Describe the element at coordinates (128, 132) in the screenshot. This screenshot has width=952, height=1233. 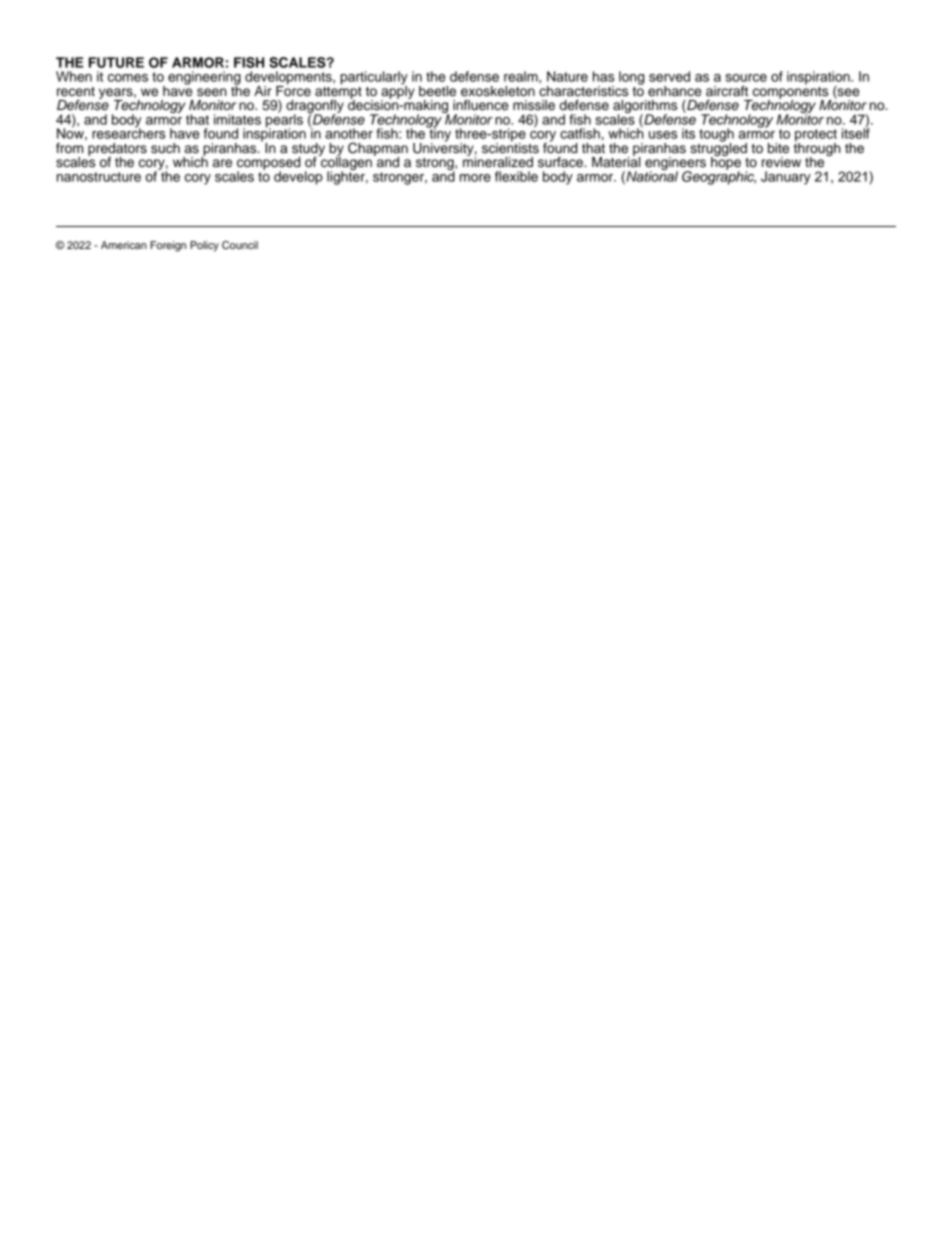
I see `researchers` at that location.
